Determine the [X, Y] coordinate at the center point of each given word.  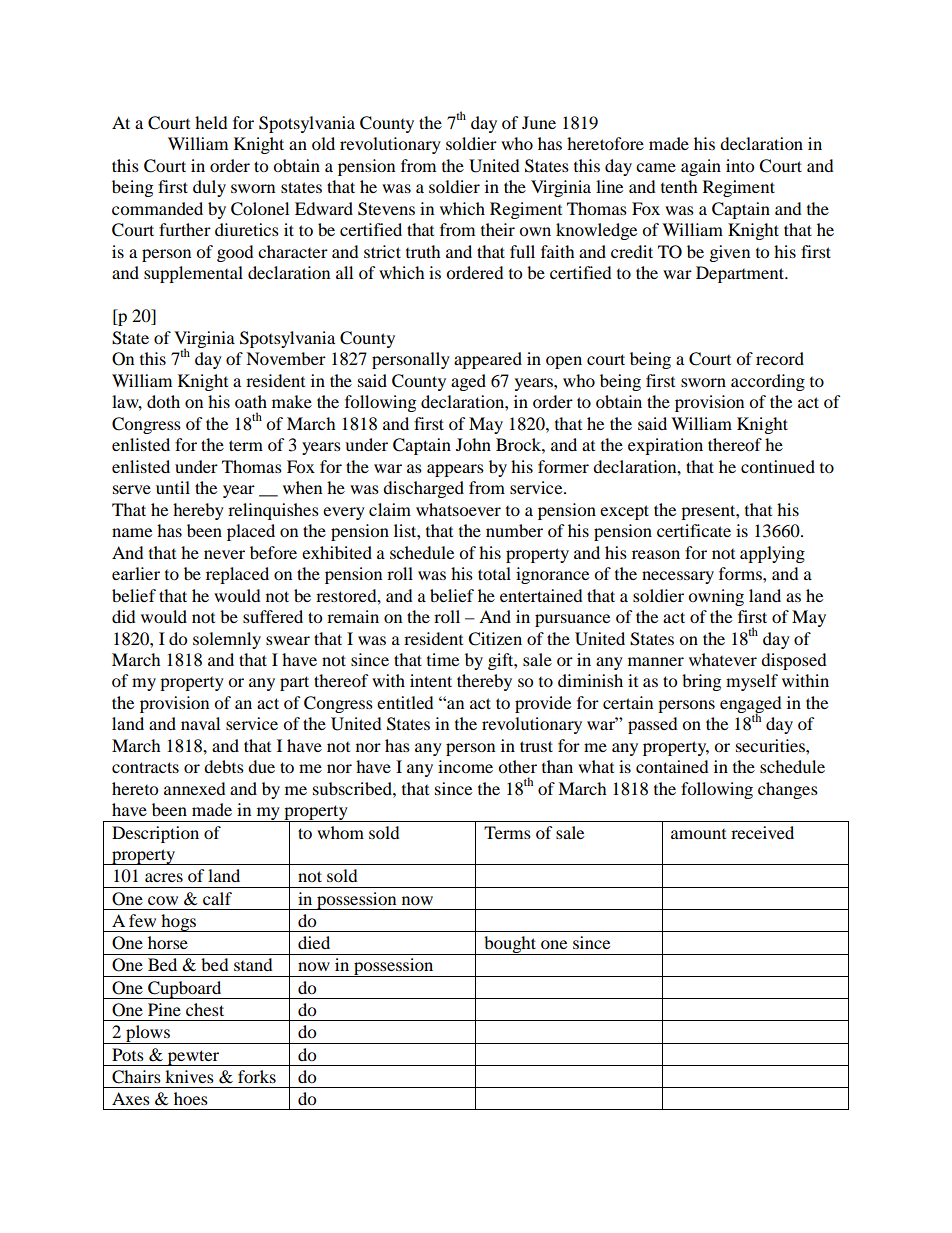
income [465, 766]
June [539, 122]
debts [224, 766]
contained [672, 766]
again [701, 167]
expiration [665, 446]
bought [510, 945]
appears [455, 470]
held [211, 122]
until [173, 487]
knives [189, 1076]
